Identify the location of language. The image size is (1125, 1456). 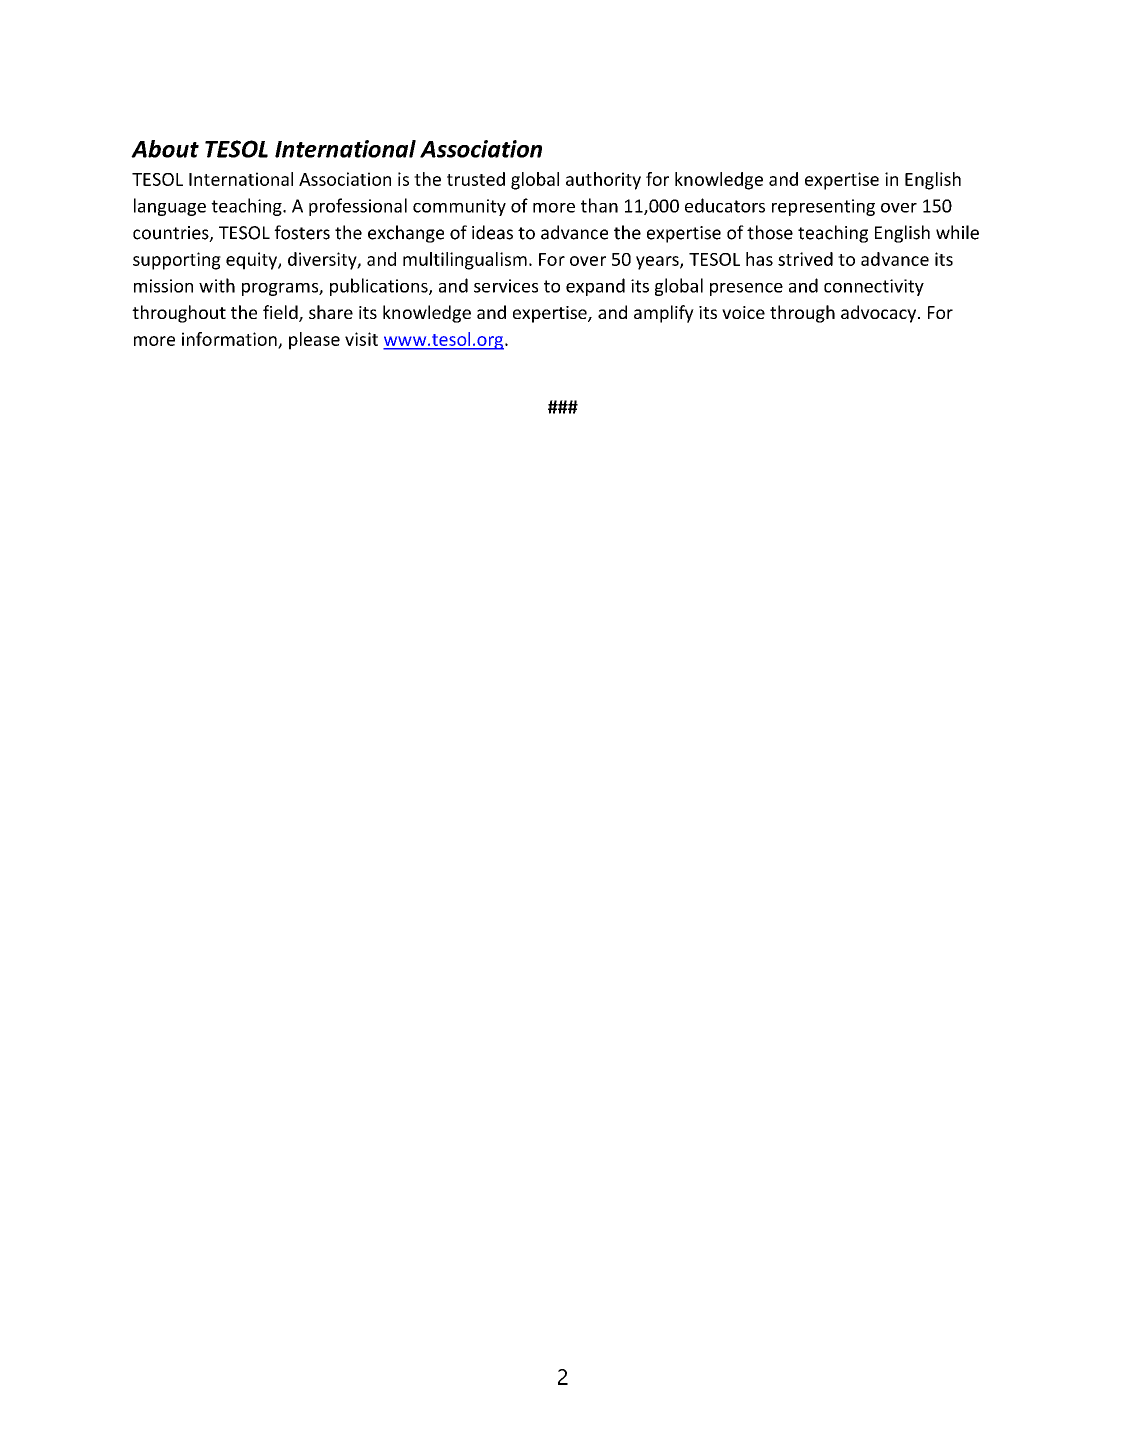
(170, 207).
